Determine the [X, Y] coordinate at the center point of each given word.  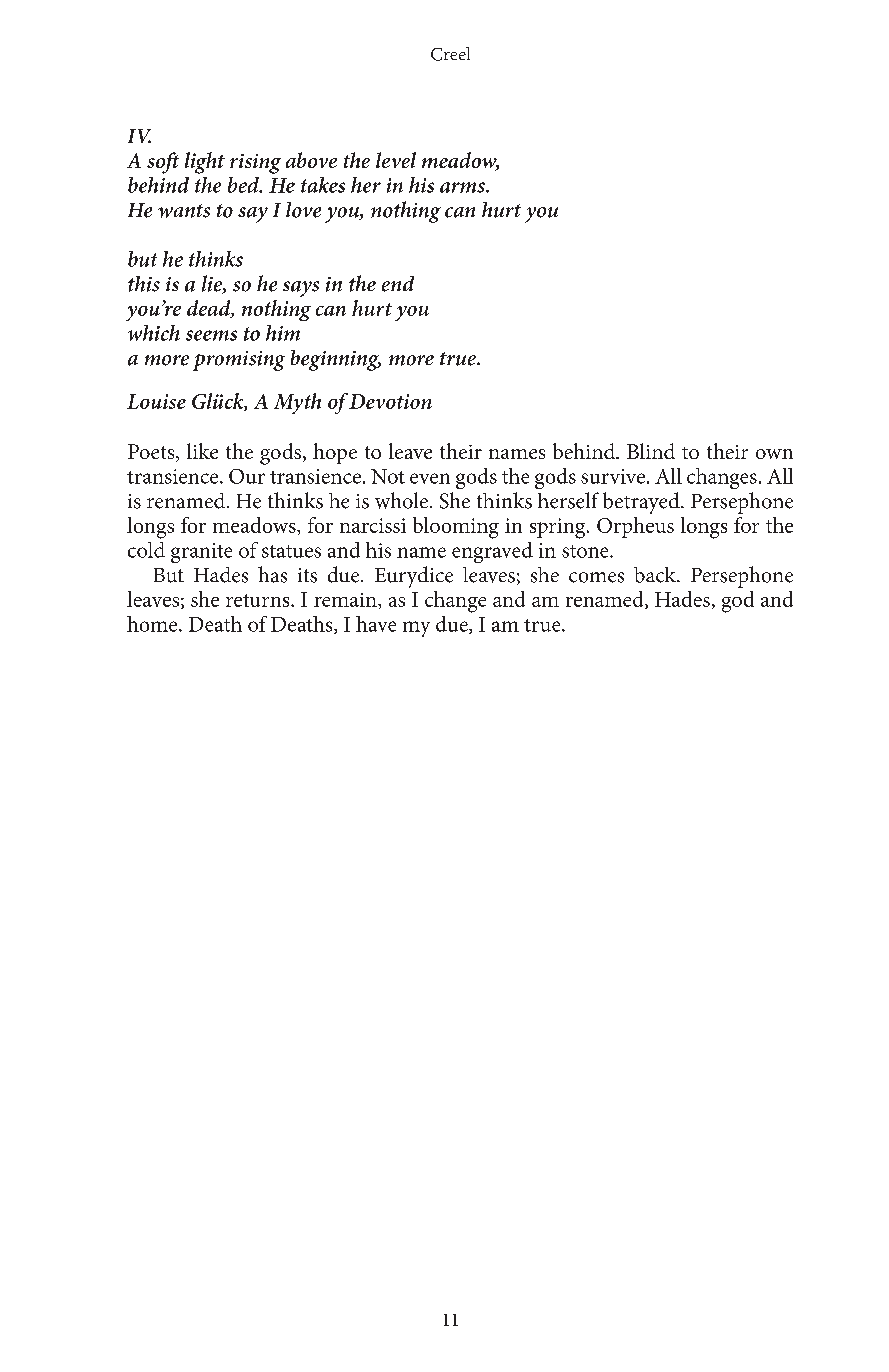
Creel [450, 54]
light [205, 163]
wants [184, 211]
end [398, 284]
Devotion [390, 401]
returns [259, 600]
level [396, 160]
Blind [651, 451]
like [202, 451]
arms [463, 187]
